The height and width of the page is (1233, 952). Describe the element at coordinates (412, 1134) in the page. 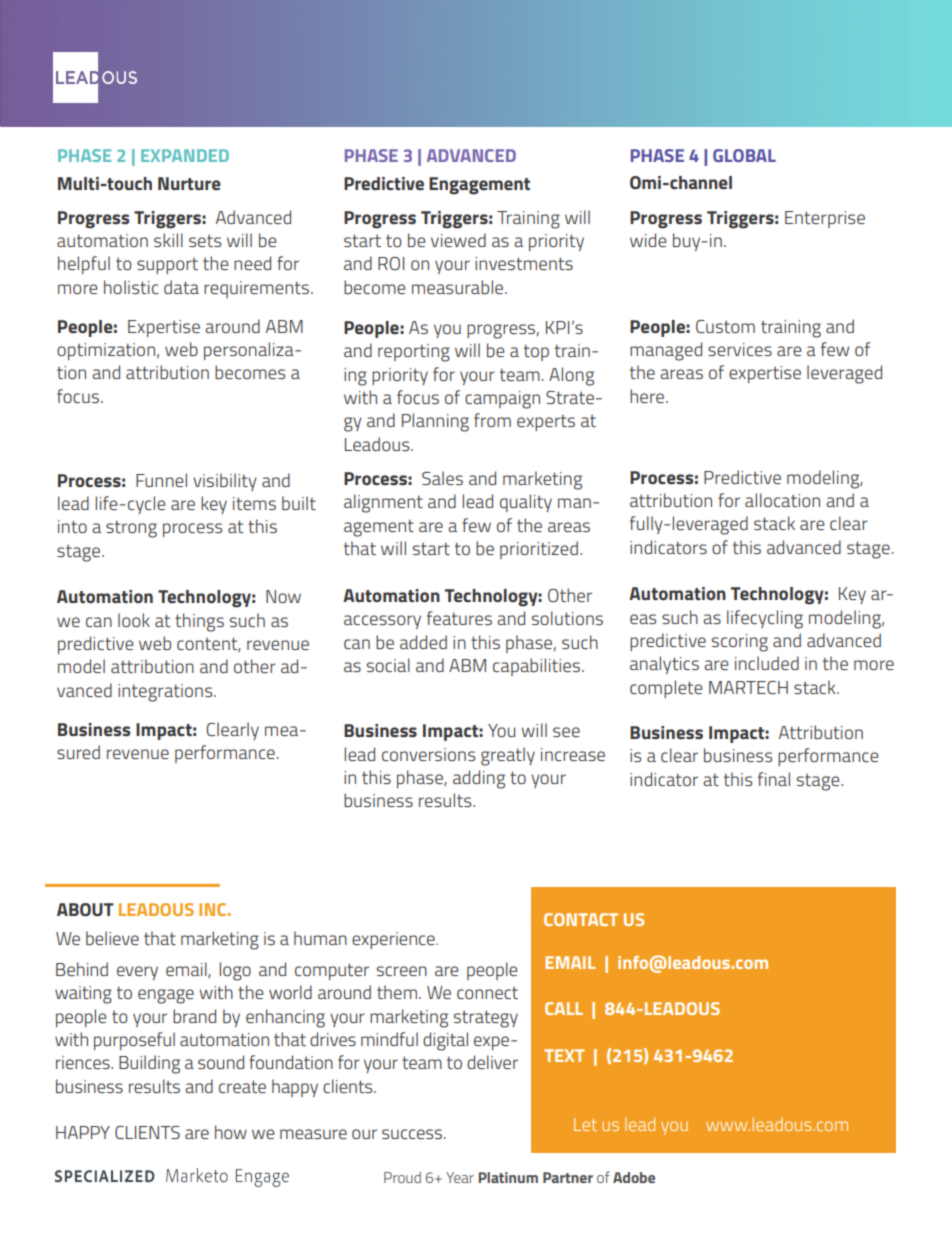

I see `success` at that location.
